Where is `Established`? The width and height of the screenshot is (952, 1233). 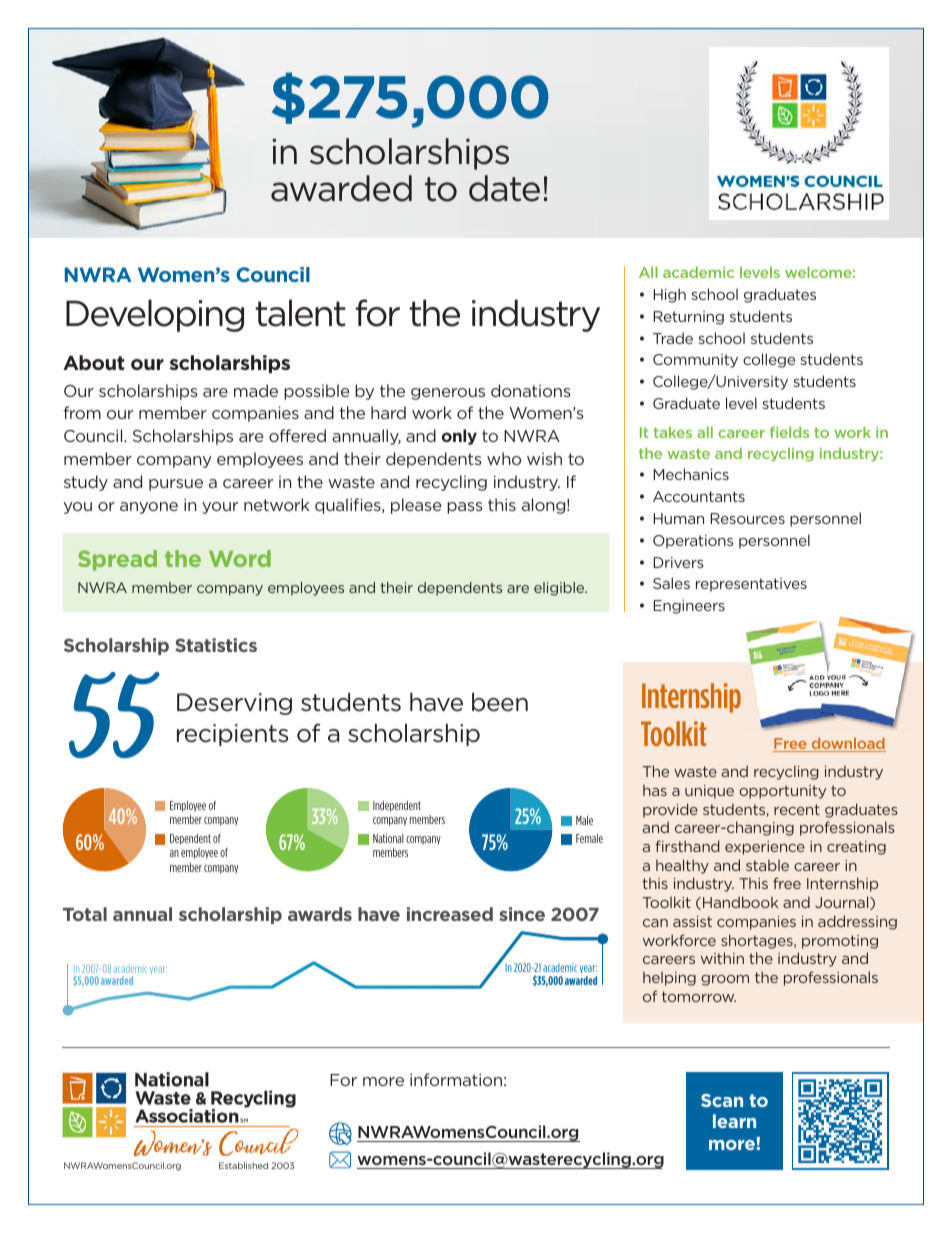 Established is located at coordinates (243, 1165).
